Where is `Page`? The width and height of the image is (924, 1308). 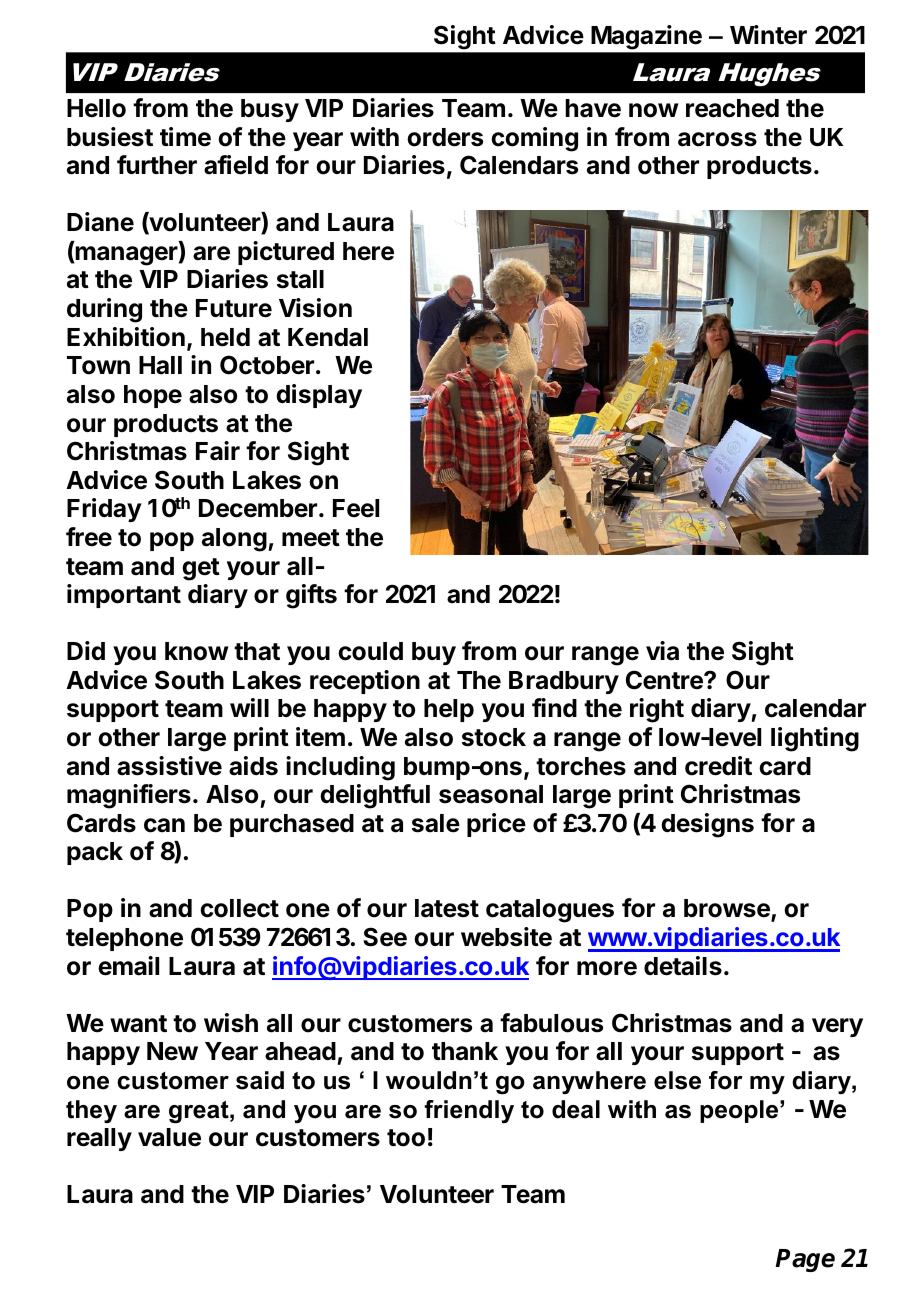 Page is located at coordinates (805, 1260).
